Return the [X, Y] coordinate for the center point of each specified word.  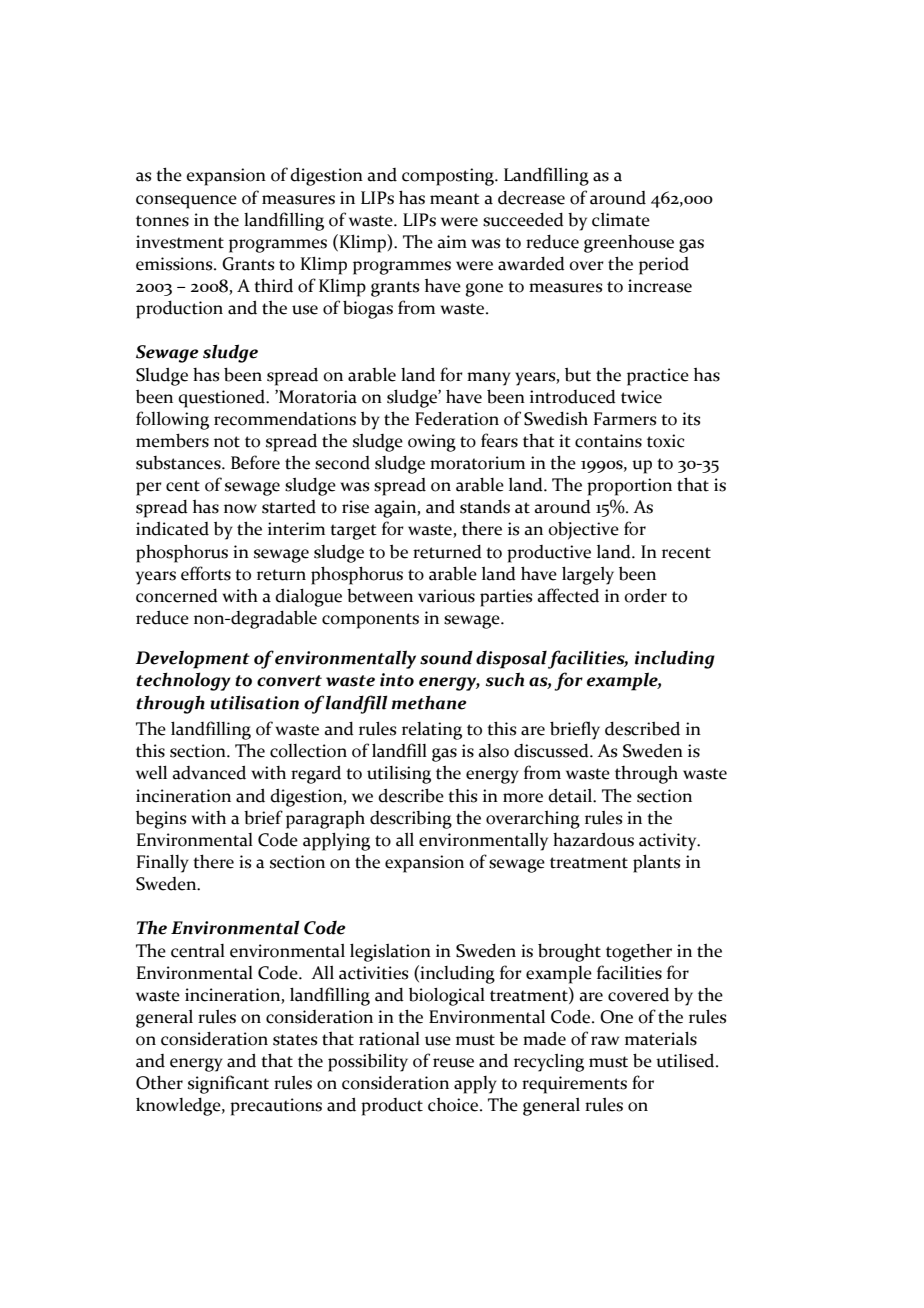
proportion [629, 487]
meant [455, 199]
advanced [209, 772]
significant [228, 1084]
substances [179, 463]
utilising [399, 775]
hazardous [593, 839]
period [664, 266]
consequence [186, 202]
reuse [453, 1063]
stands [485, 506]
